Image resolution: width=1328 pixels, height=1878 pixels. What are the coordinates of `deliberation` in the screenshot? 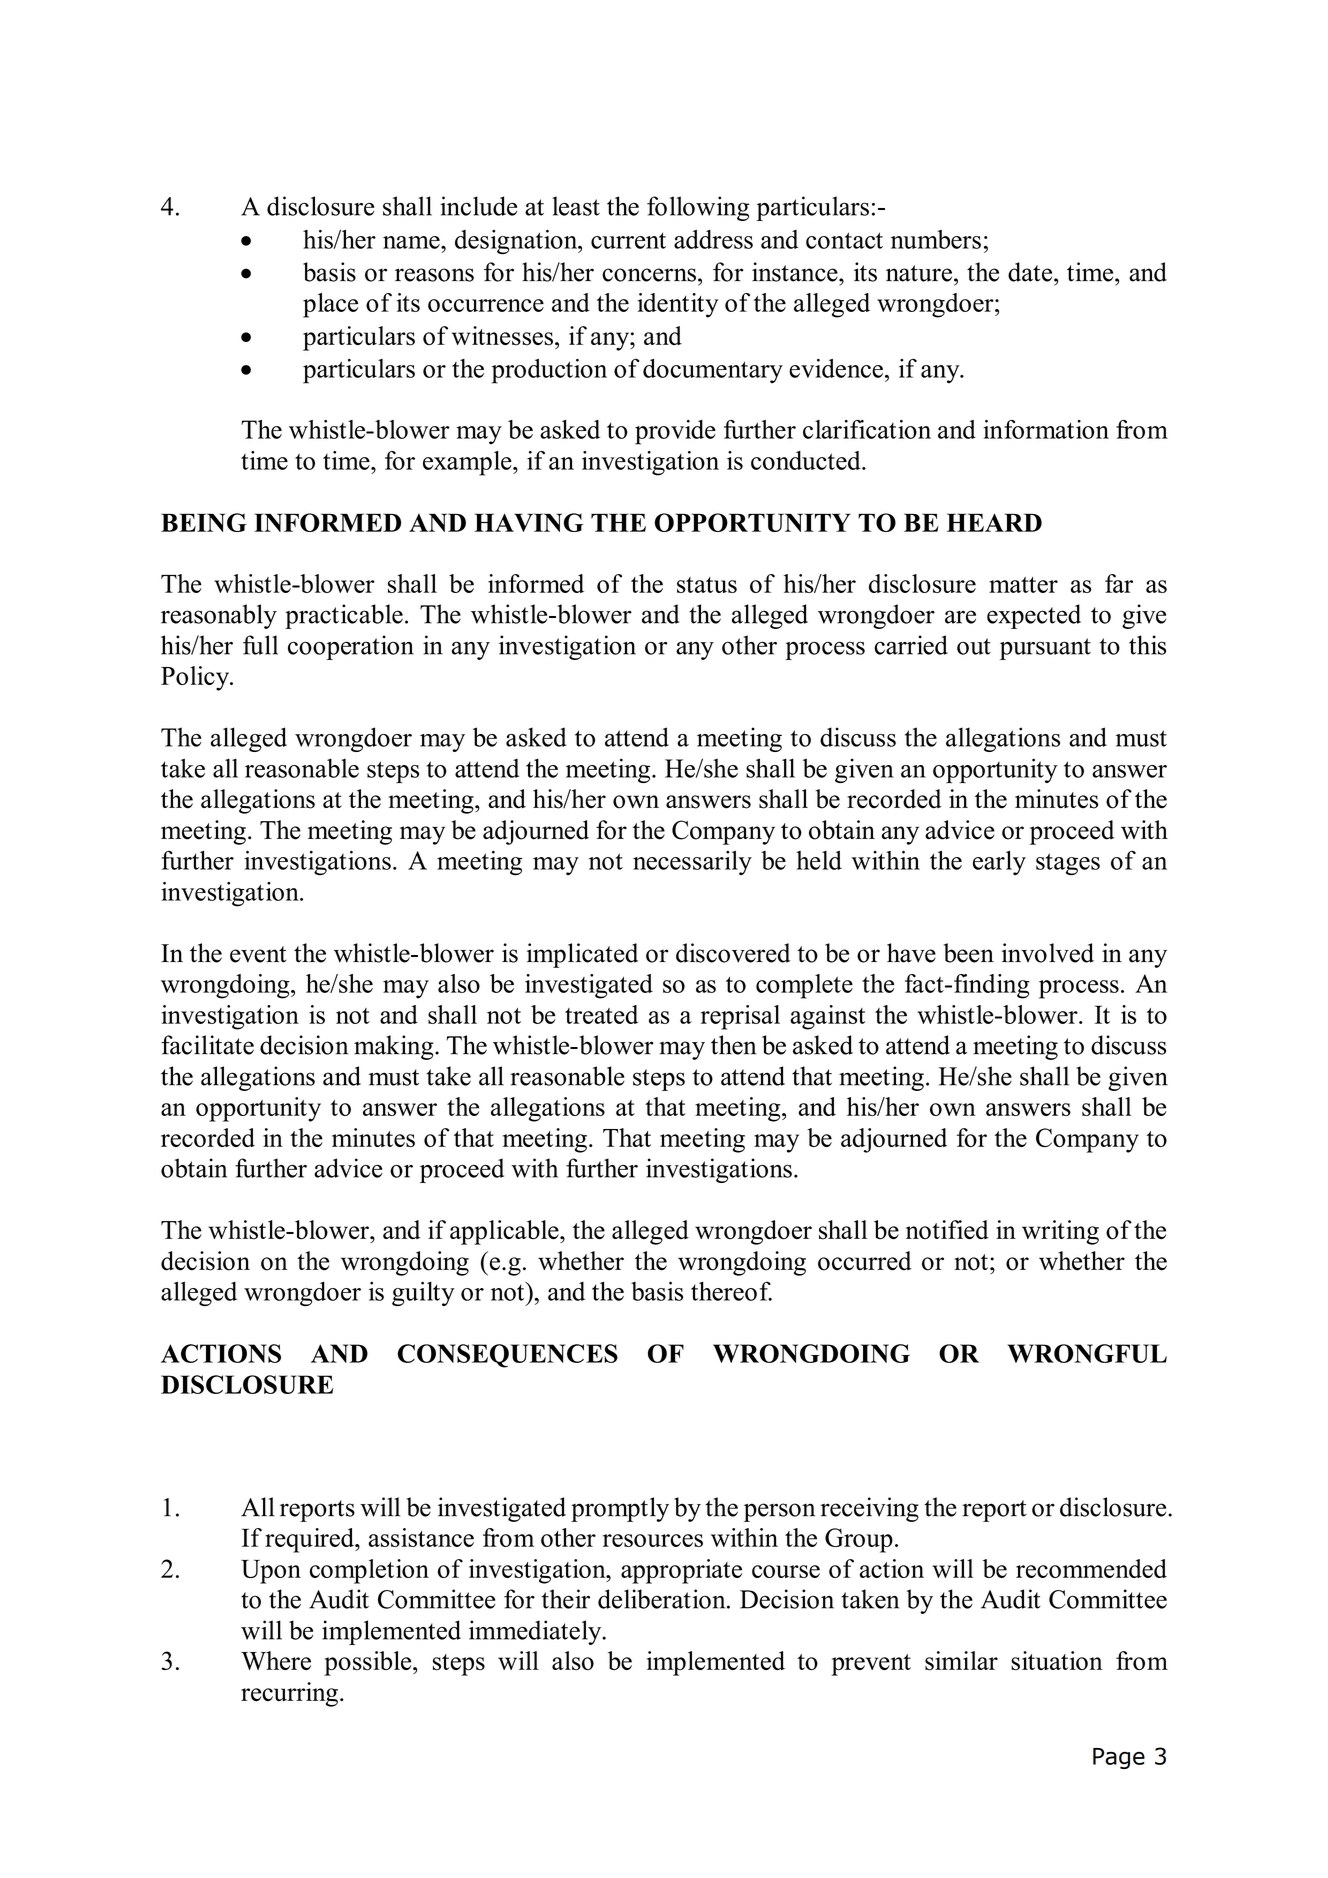 It's located at (663, 1599).
